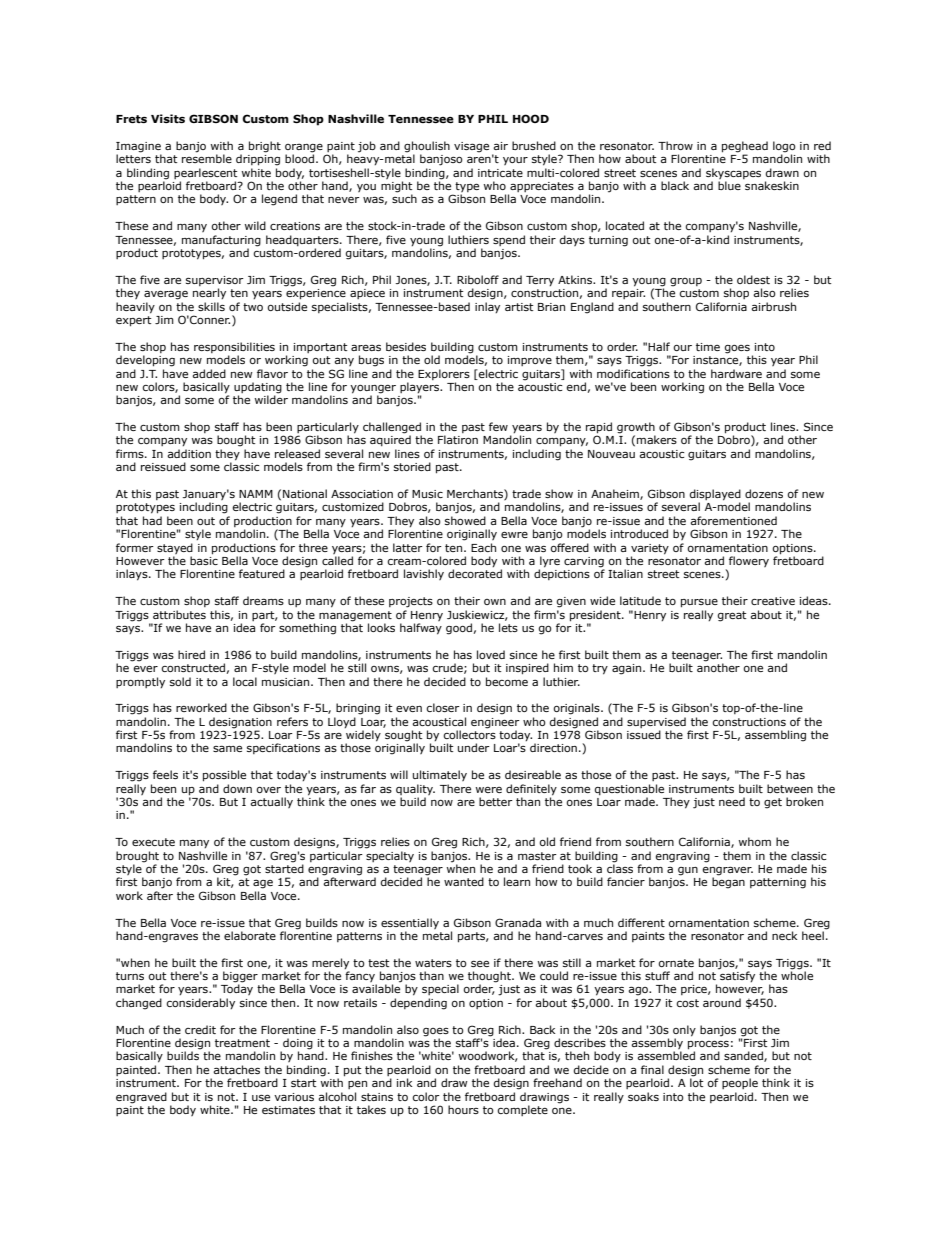 The height and width of the screenshot is (1233, 952). I want to click on need, so click(732, 801).
